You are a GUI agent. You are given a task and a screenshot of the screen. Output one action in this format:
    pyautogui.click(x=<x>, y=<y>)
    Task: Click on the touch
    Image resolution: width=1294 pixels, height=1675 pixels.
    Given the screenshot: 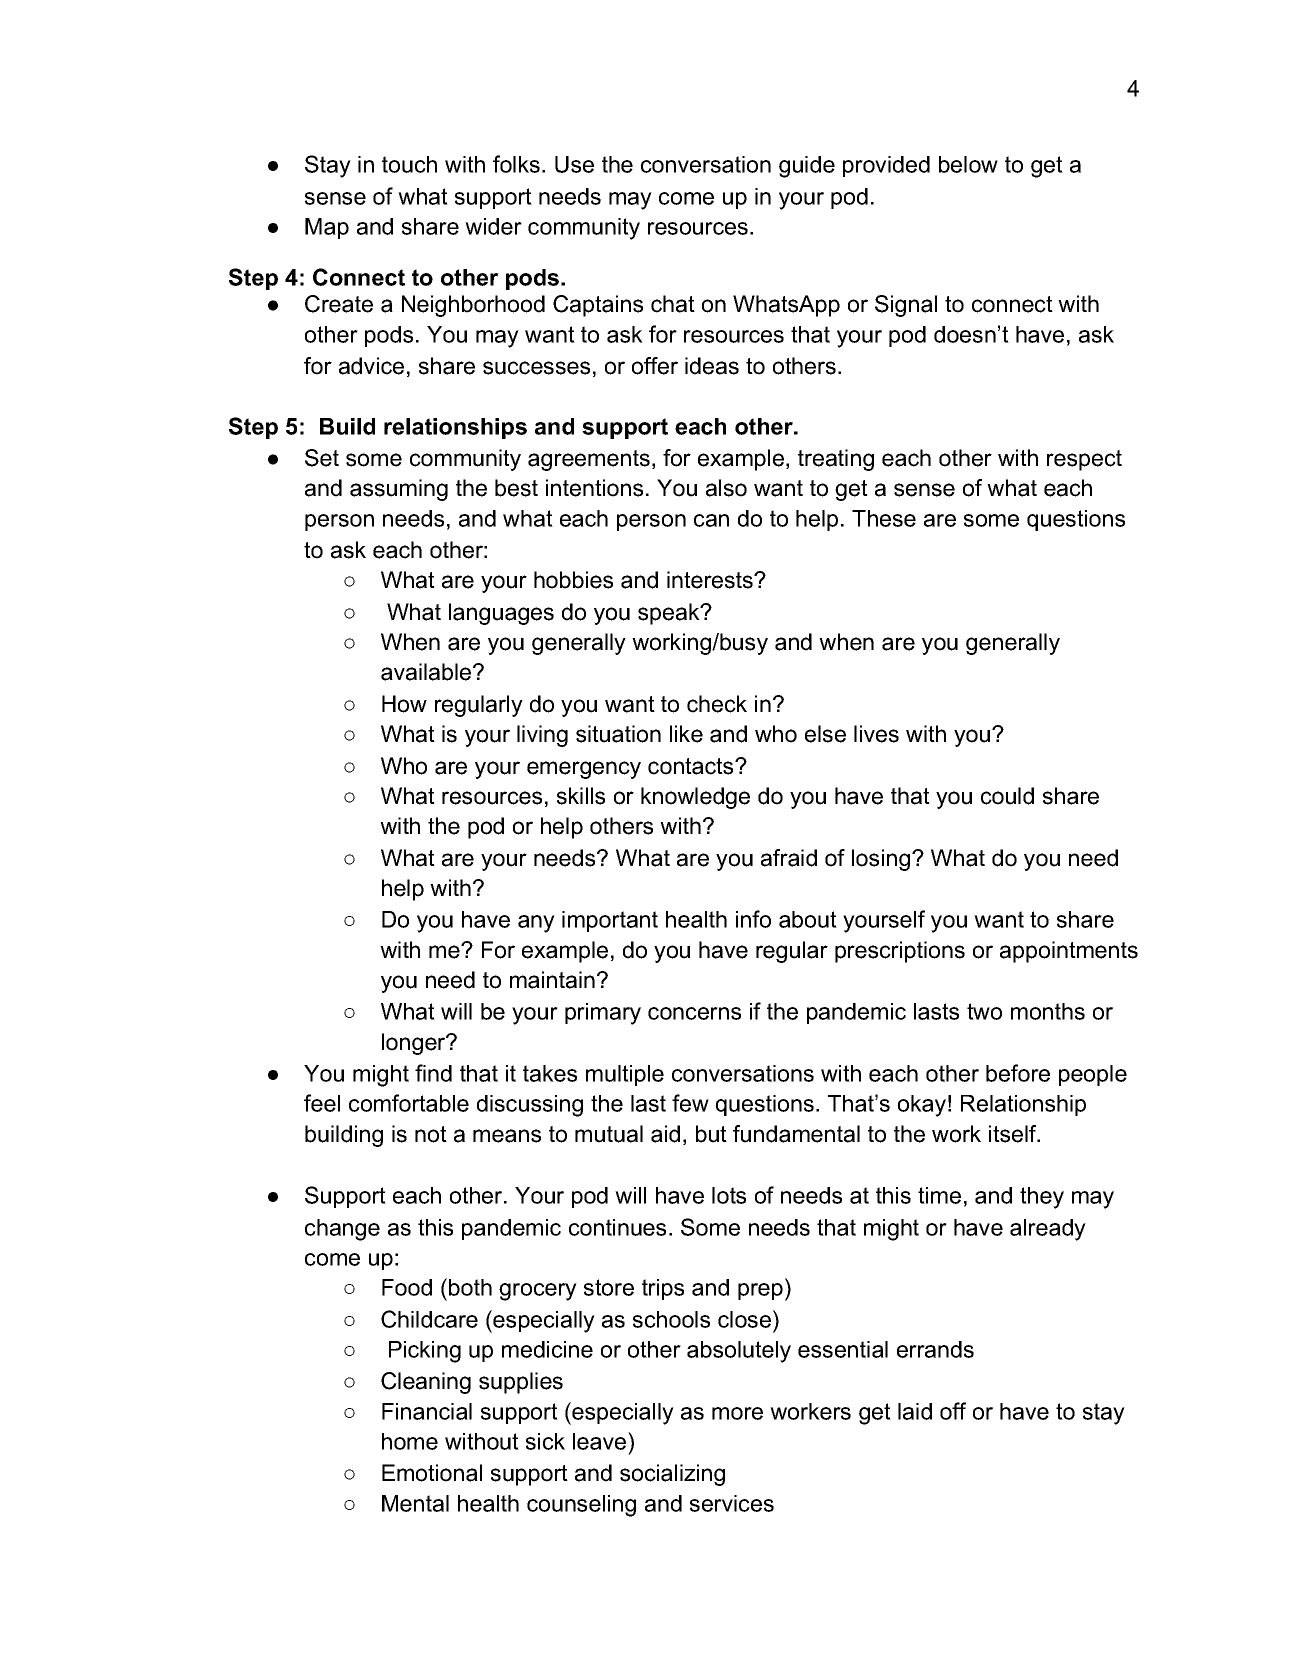 What is the action you would take?
    pyautogui.click(x=409, y=164)
